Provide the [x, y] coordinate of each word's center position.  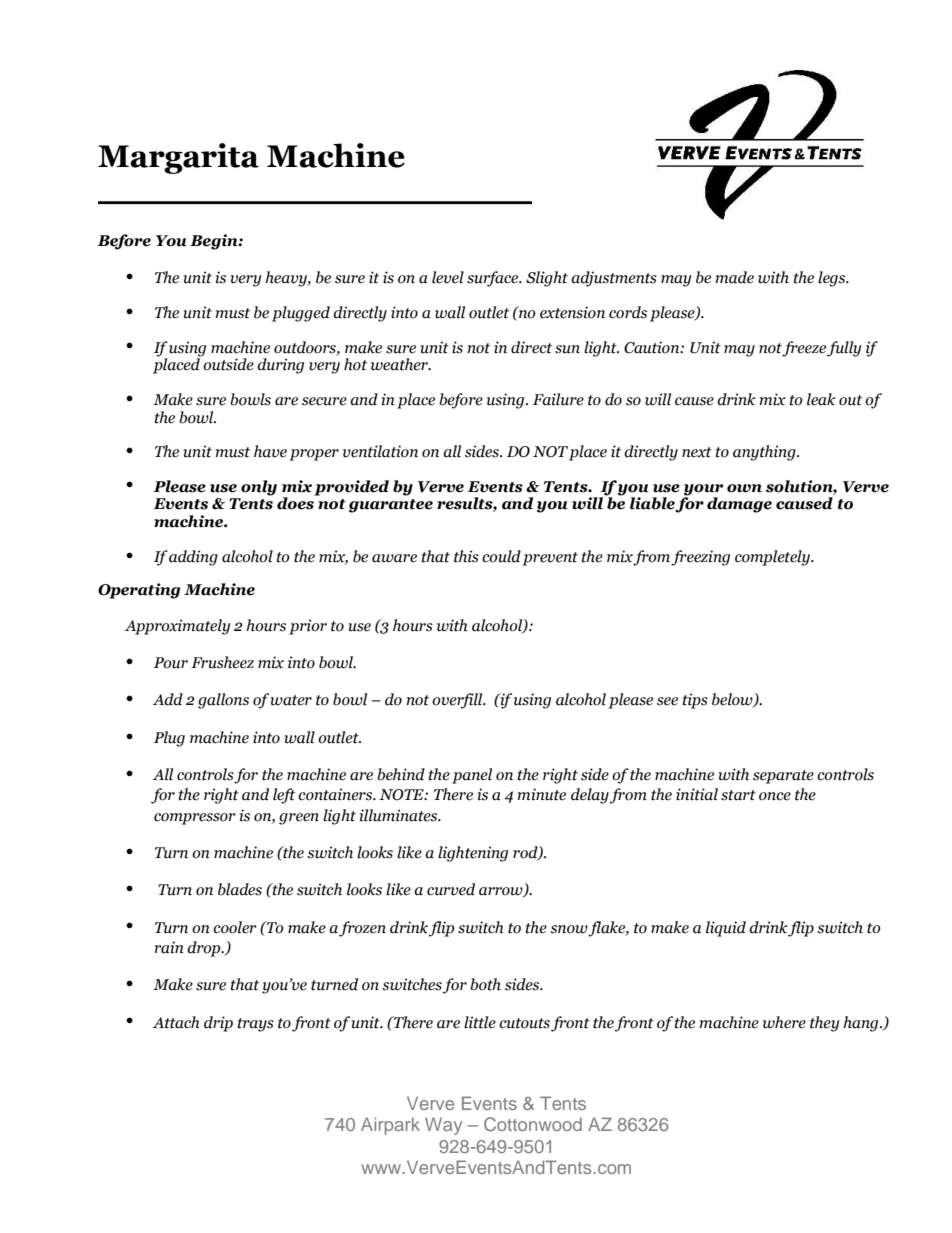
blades [240, 889]
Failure [558, 399]
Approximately [177, 627]
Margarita [178, 158]
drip [218, 1024]
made [735, 277]
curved [451, 889]
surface [494, 279]
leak [821, 399]
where [784, 1022]
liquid [726, 929]
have [270, 451]
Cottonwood [533, 1124]
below [733, 700]
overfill [458, 701]
